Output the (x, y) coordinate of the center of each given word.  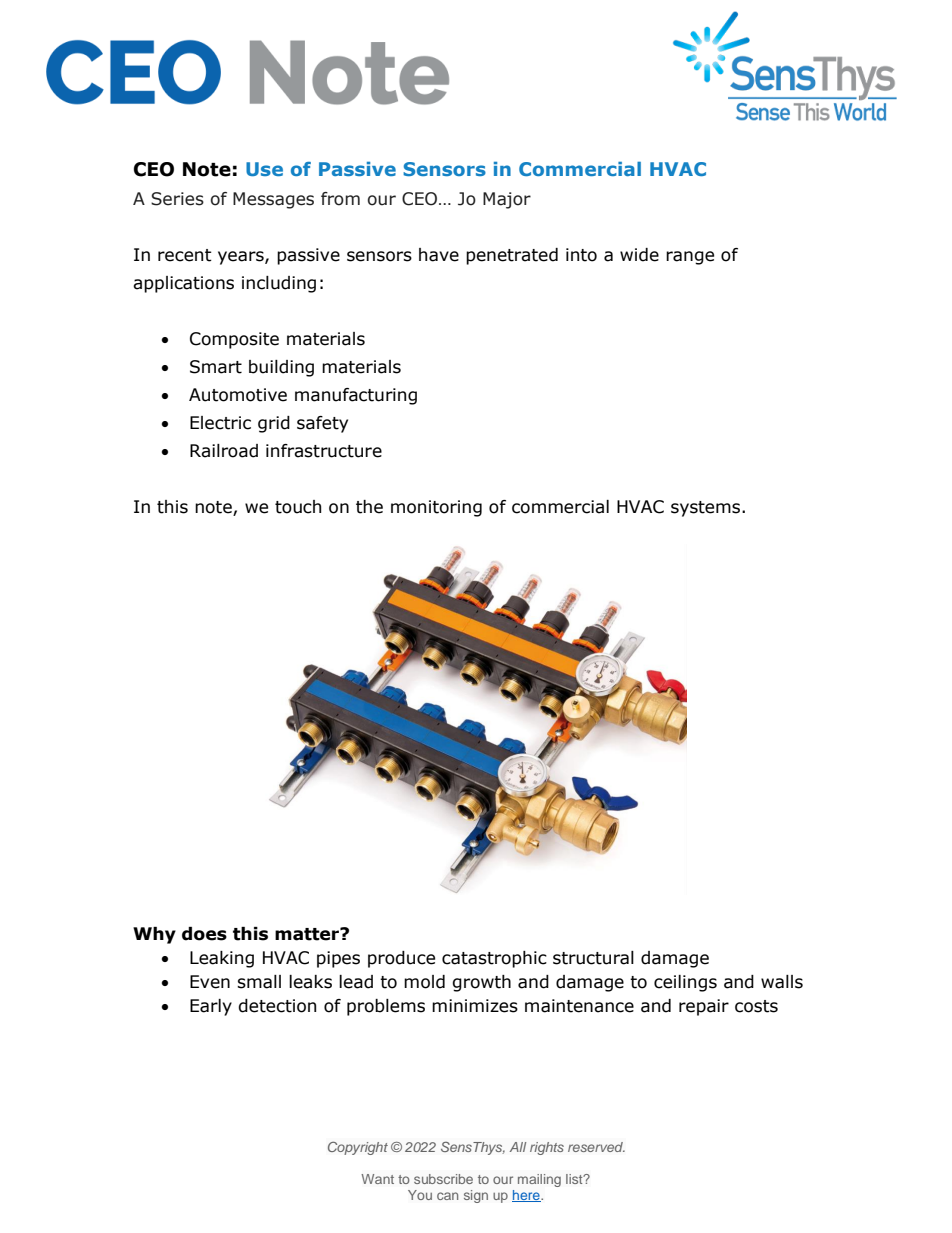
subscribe (443, 1179)
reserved (596, 1147)
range (690, 258)
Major (507, 200)
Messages (273, 200)
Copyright (358, 1148)
